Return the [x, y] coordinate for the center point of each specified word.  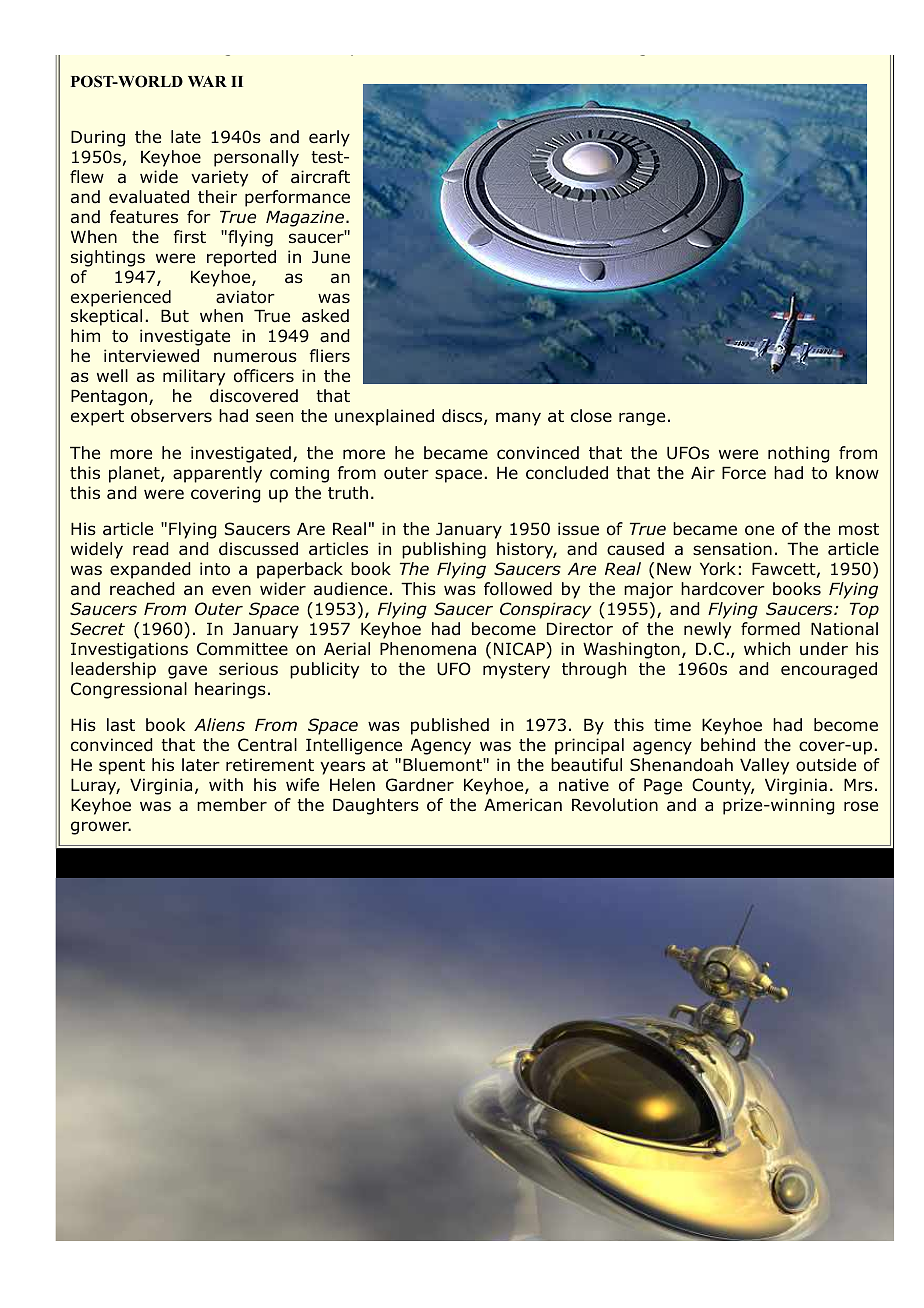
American [523, 805]
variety [219, 178]
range [642, 419]
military [194, 377]
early [329, 138]
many [518, 419]
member [232, 805]
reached [142, 589]
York [718, 569]
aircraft [320, 177]
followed [518, 589]
